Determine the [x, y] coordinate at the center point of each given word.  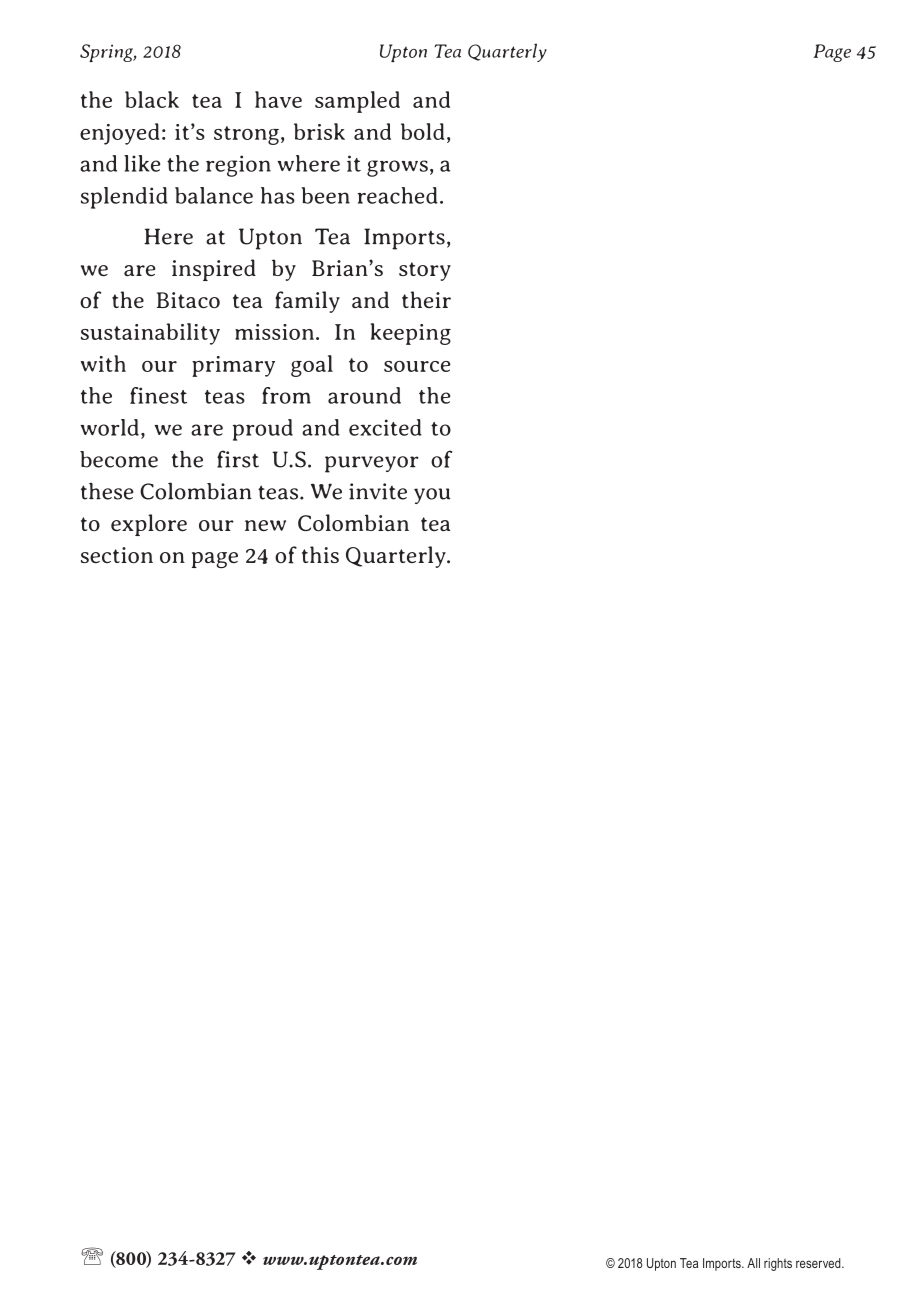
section [117, 555]
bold [423, 131]
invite [378, 491]
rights [778, 1264]
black [152, 99]
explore [149, 525]
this [320, 554]
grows [397, 168]
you [432, 496]
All [753, 1263]
